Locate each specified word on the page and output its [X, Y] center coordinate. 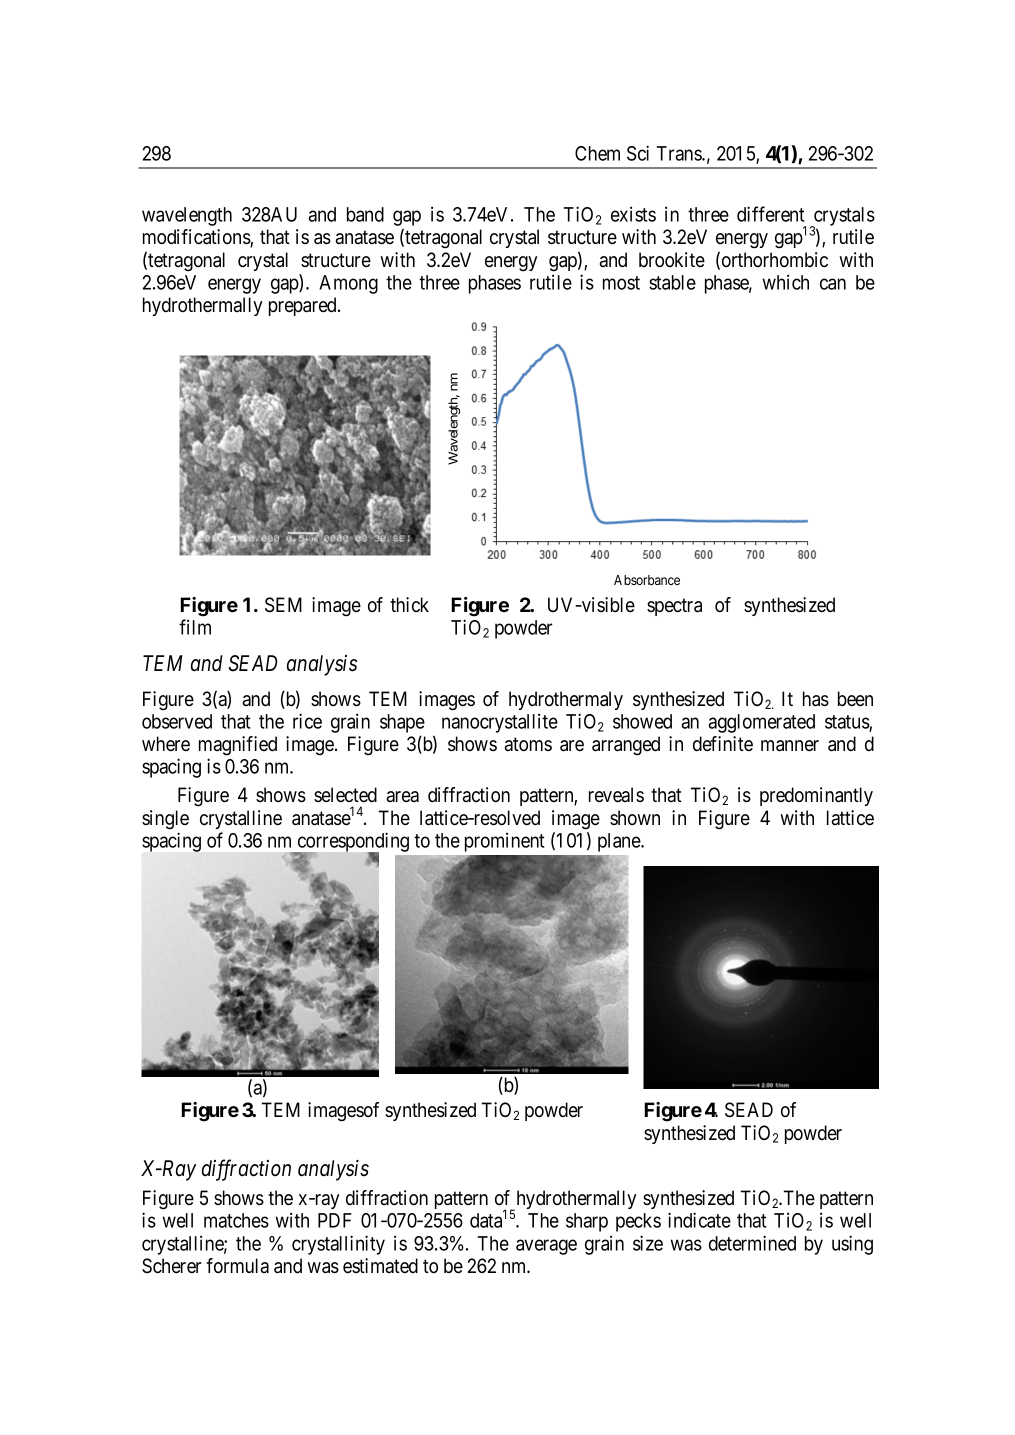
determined [752, 1243]
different [770, 214]
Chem [597, 153]
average [546, 1247]
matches [236, 1220]
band [365, 214]
